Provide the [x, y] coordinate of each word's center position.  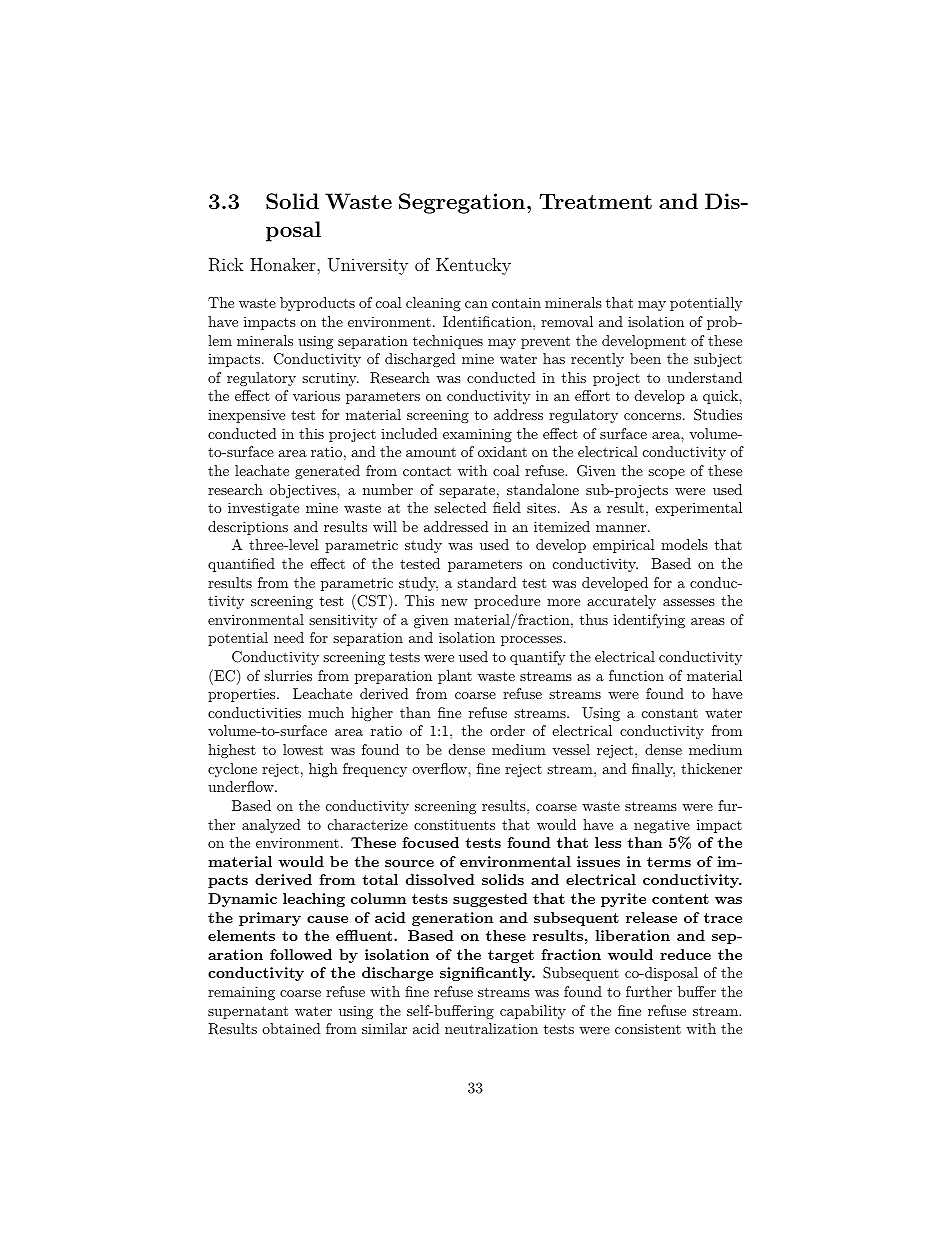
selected [460, 507]
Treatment [595, 201]
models [684, 544]
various [316, 395]
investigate [263, 509]
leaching [314, 900]
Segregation [462, 203]
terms [669, 862]
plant [455, 677]
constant [670, 713]
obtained [291, 1028]
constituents [454, 824]
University [368, 266]
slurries [288, 675]
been [645, 358]
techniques [448, 342]
